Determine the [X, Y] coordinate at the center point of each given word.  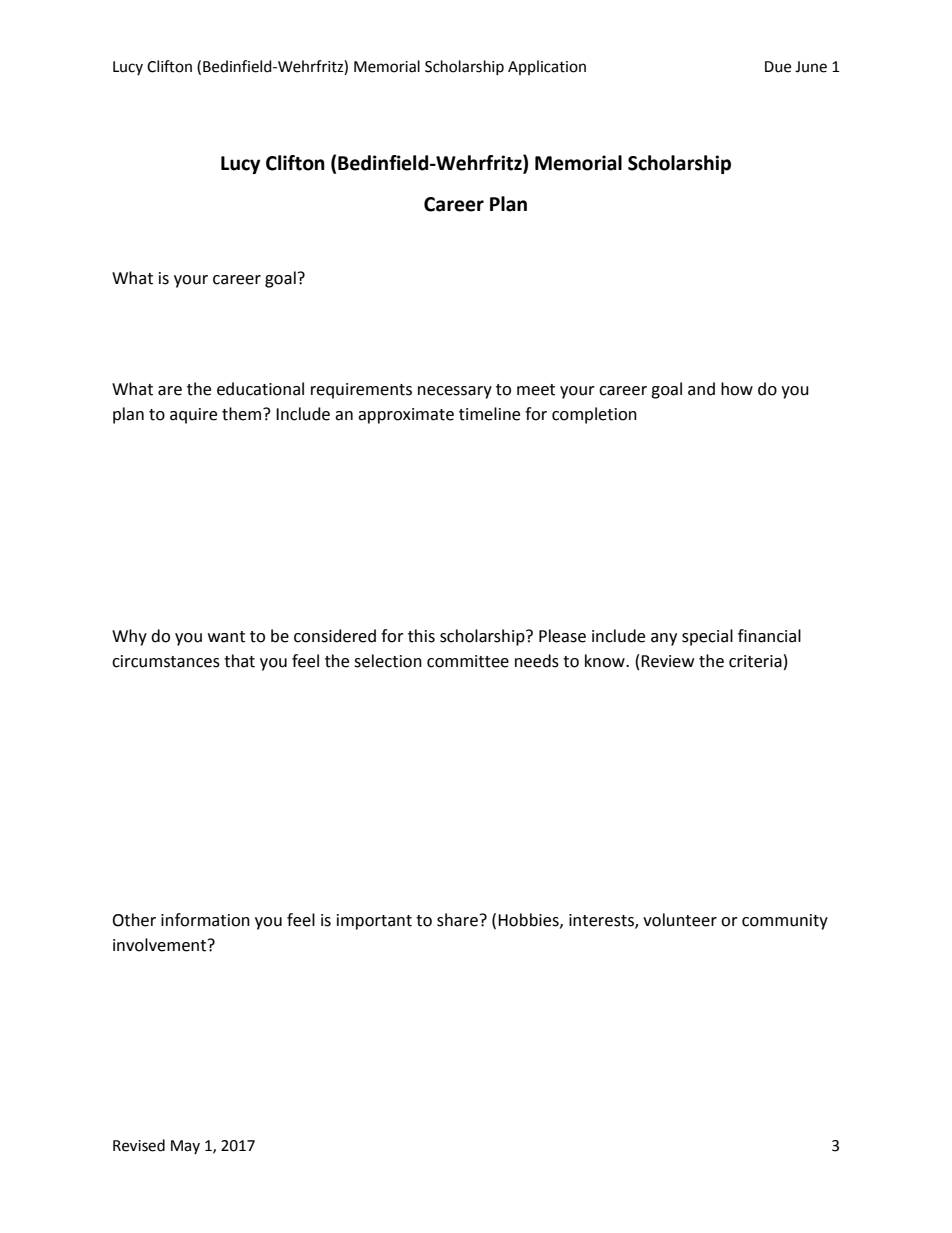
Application [547, 67]
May [185, 1147]
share [457, 920]
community [785, 922]
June [811, 67]
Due [778, 67]
